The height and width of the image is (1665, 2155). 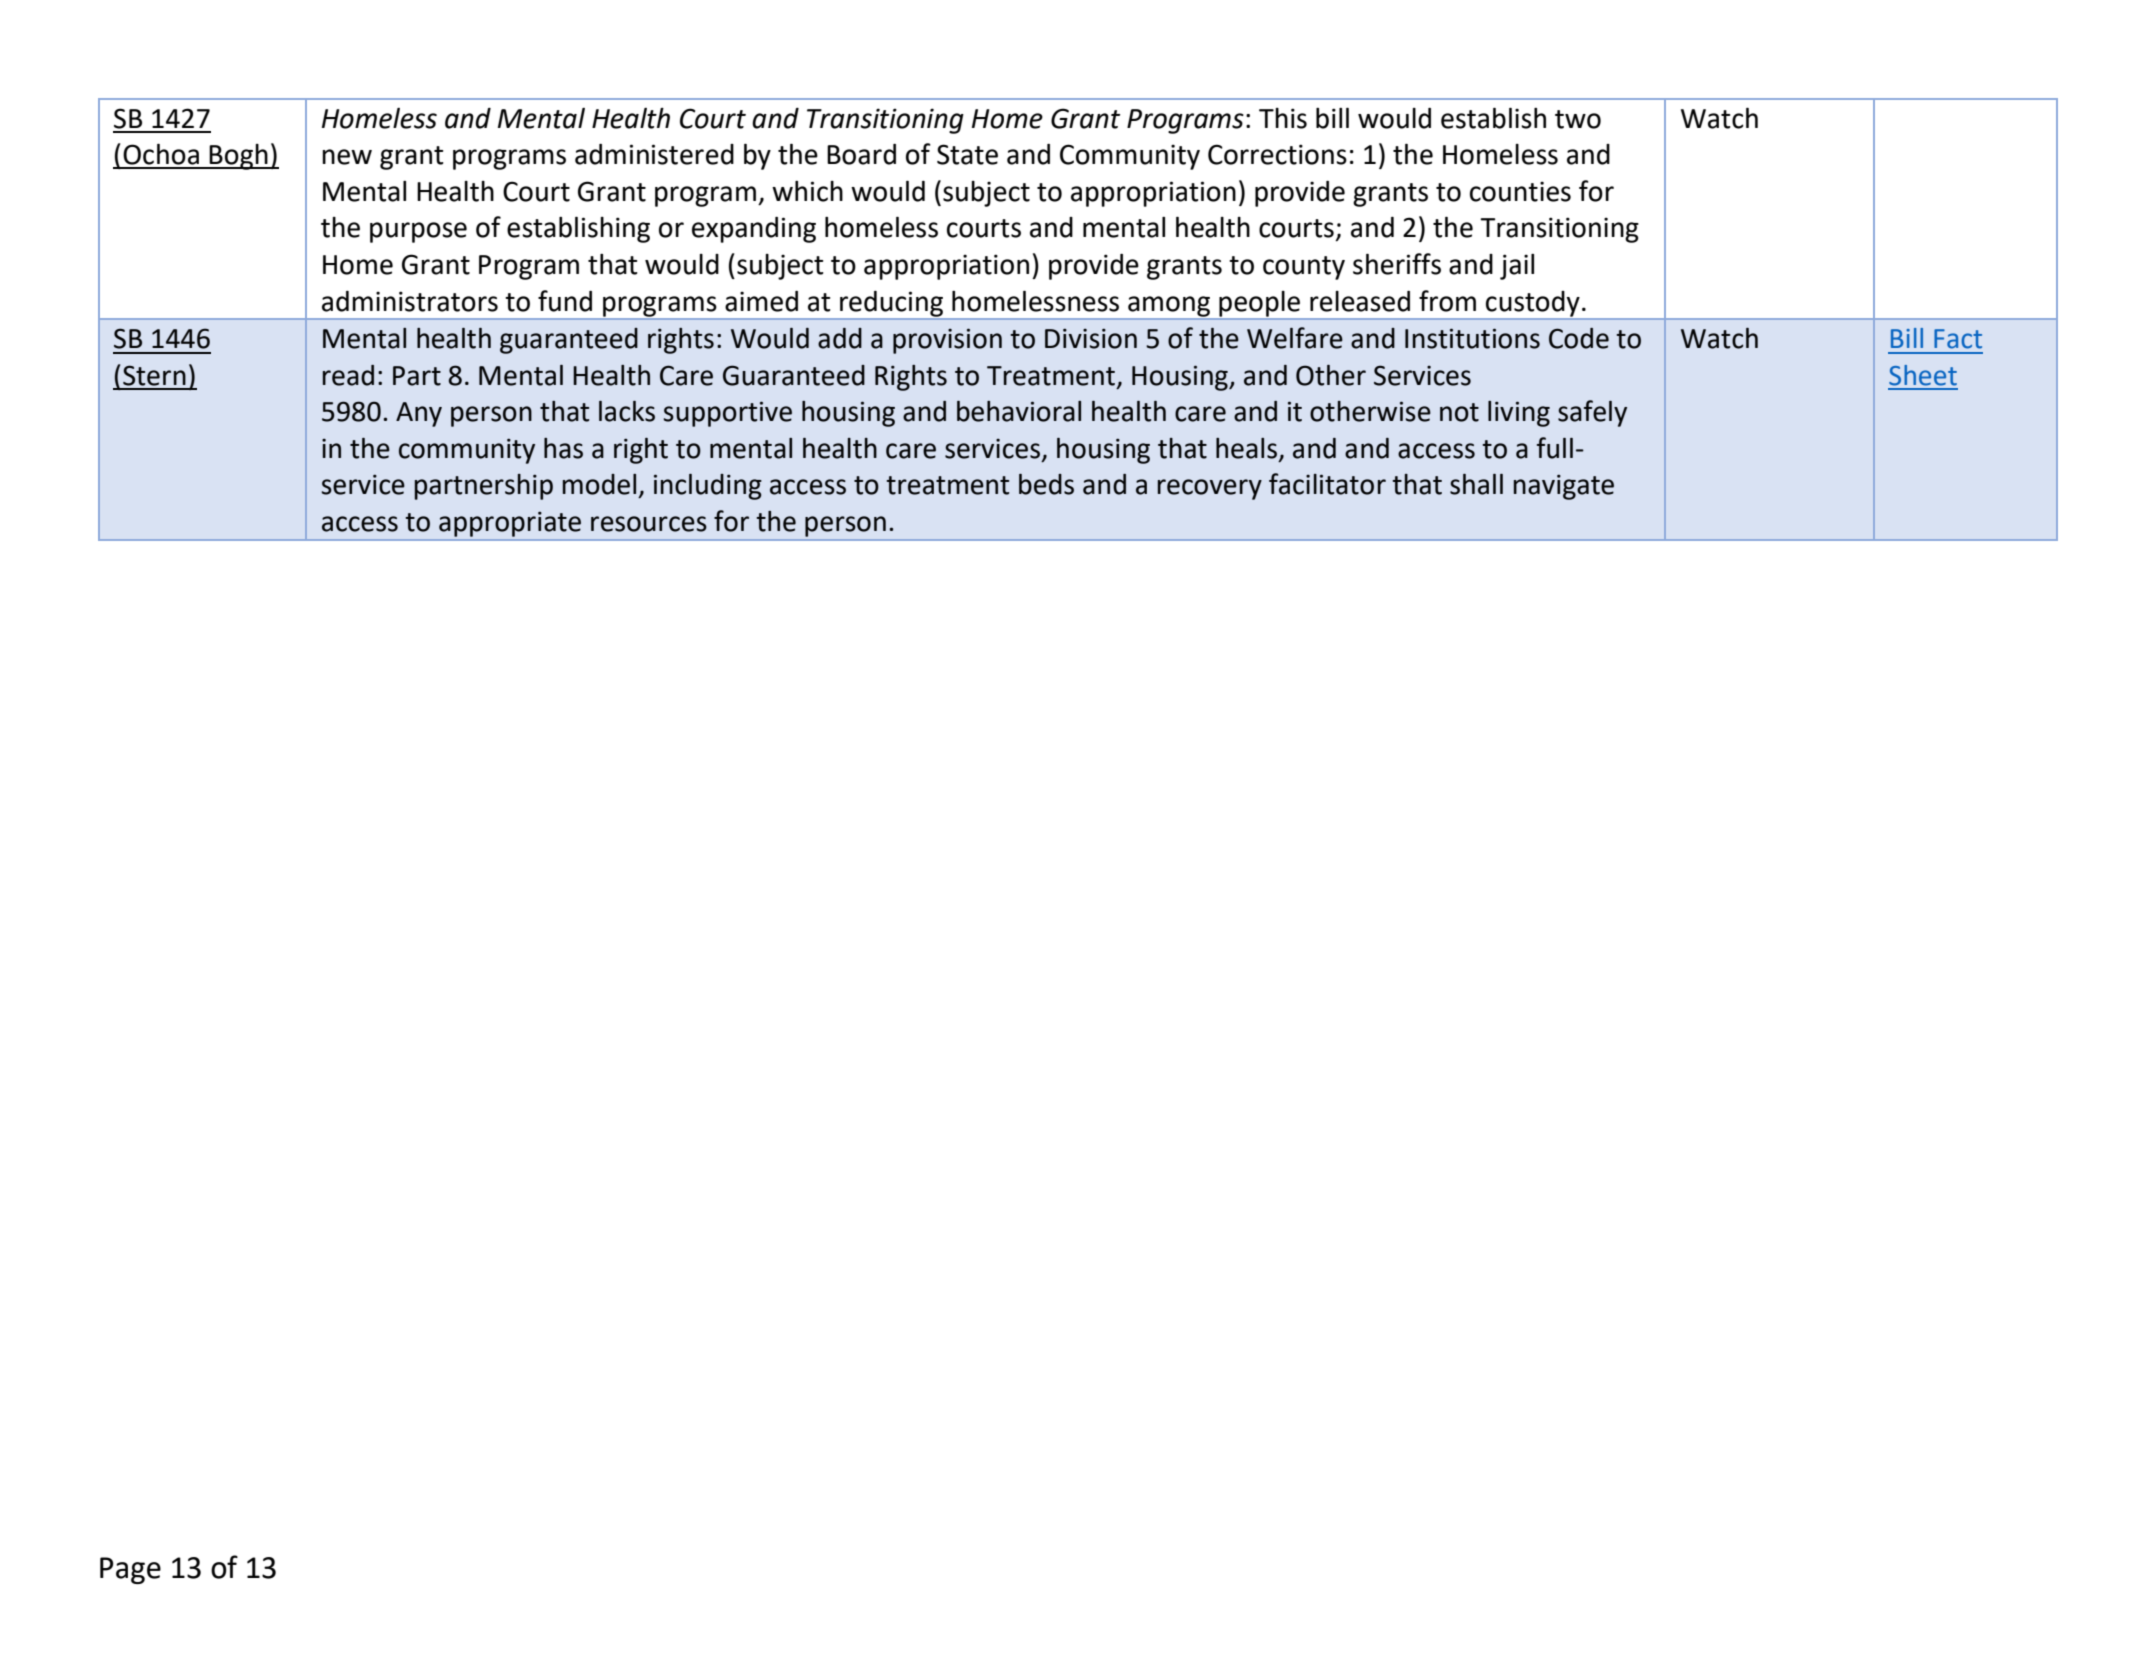 I want to click on shall, so click(x=1476, y=484).
